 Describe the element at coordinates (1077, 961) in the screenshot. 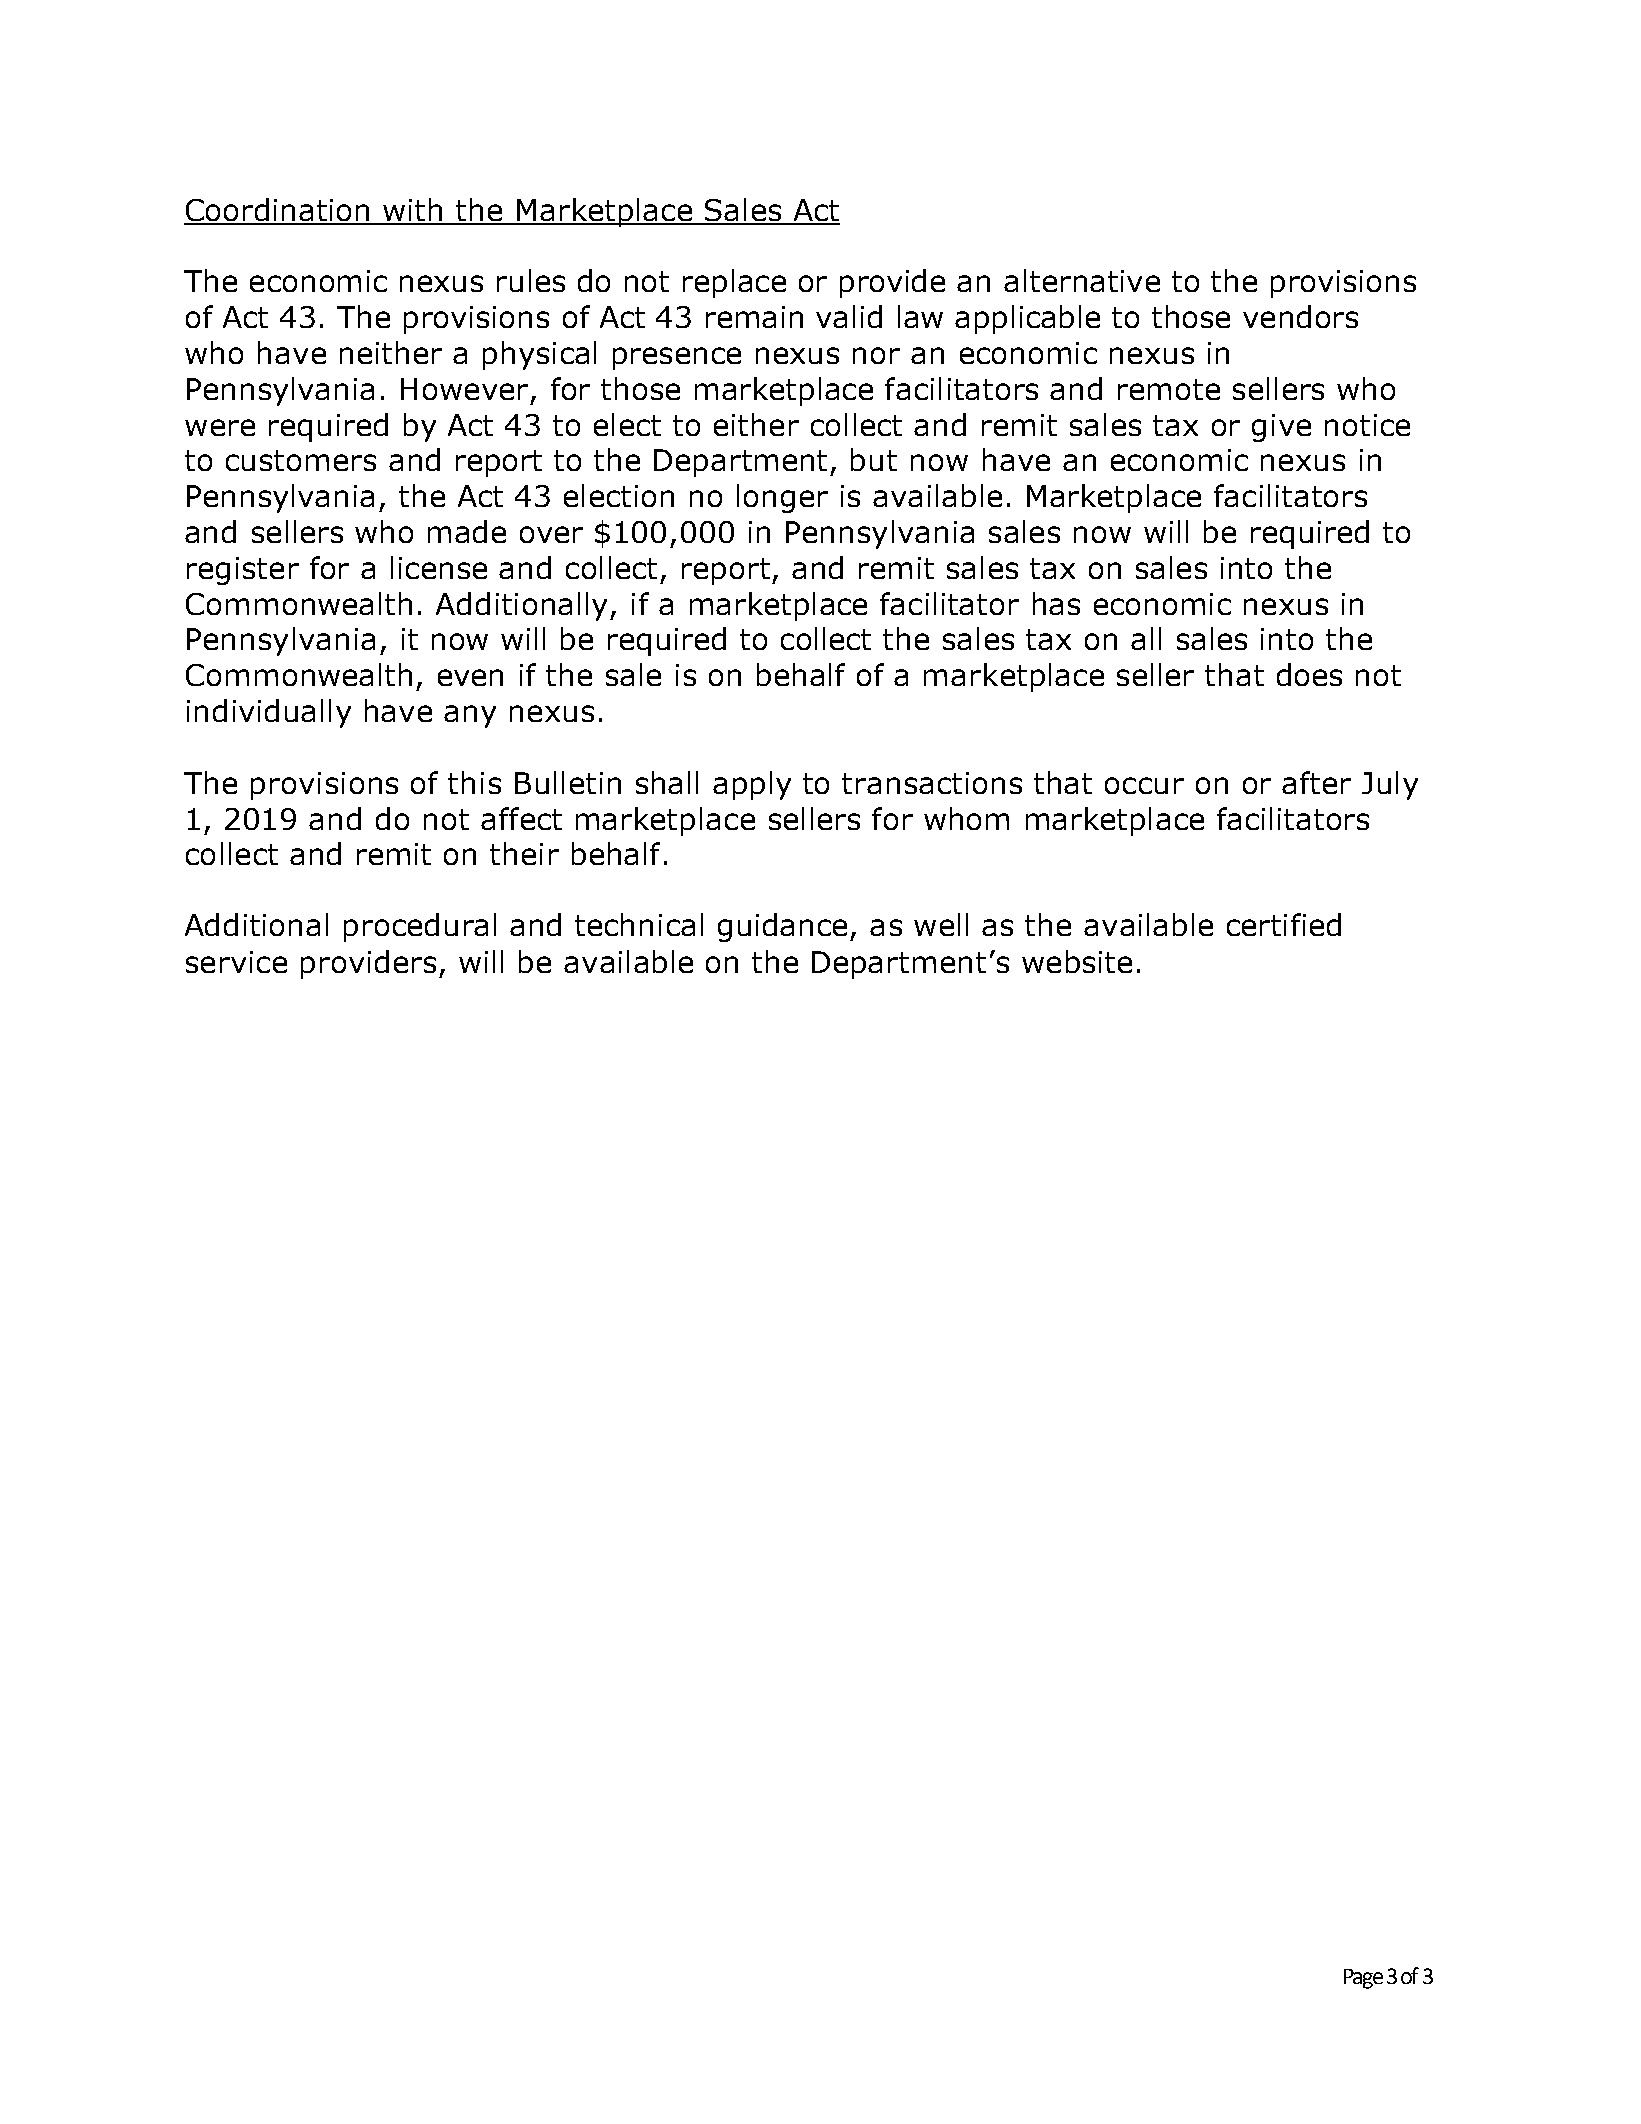

I see `website` at that location.
